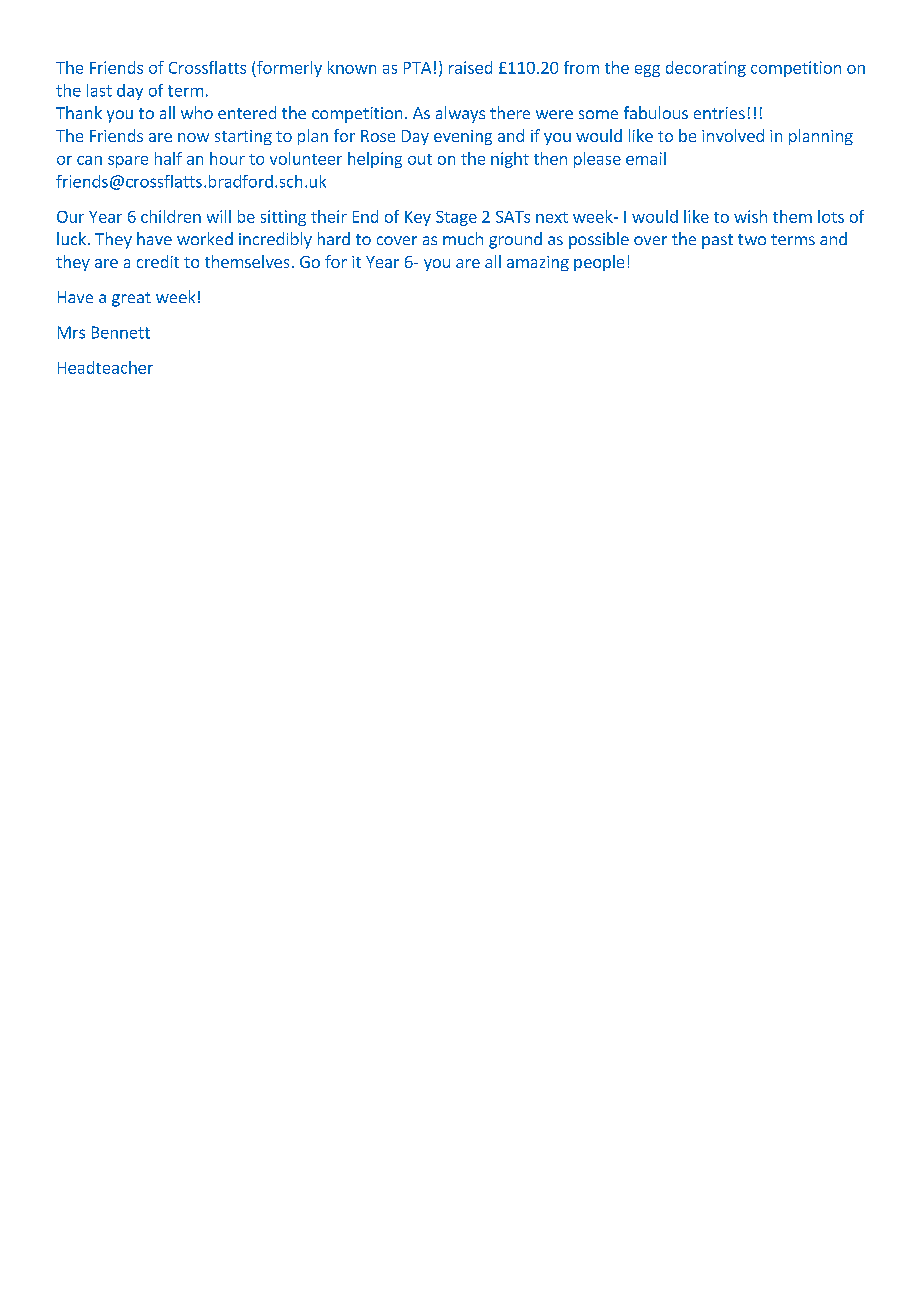 The height and width of the image is (1308, 924). I want to click on decorating, so click(706, 69).
